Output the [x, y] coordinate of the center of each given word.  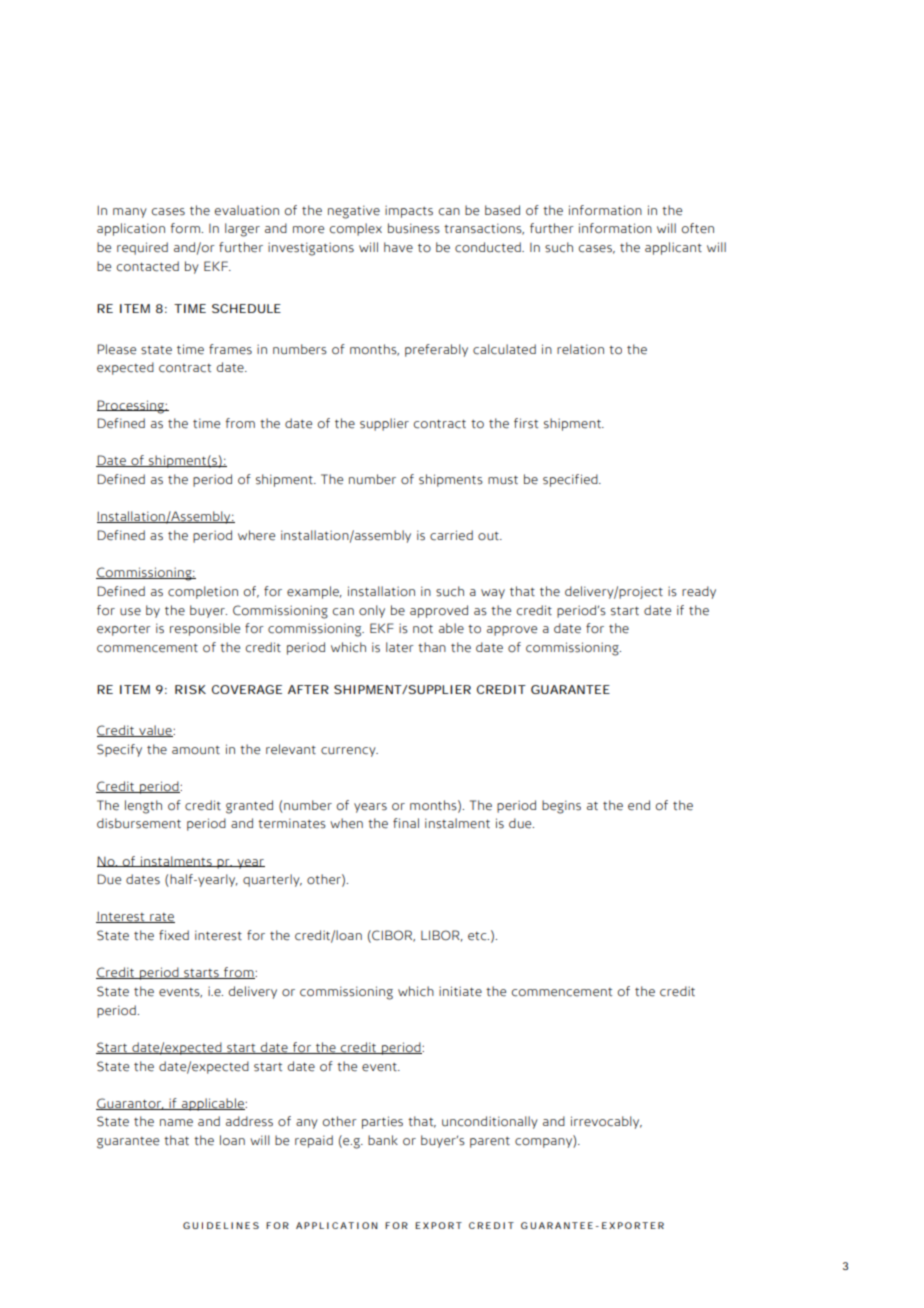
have [398, 247]
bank [383, 1140]
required [142, 248]
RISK [190, 689]
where [256, 535]
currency [349, 752]
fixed [174, 935]
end [639, 805]
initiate [460, 991]
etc [478, 936]
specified [571, 480]
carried [451, 535]
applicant [673, 248]
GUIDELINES [221, 1225]
